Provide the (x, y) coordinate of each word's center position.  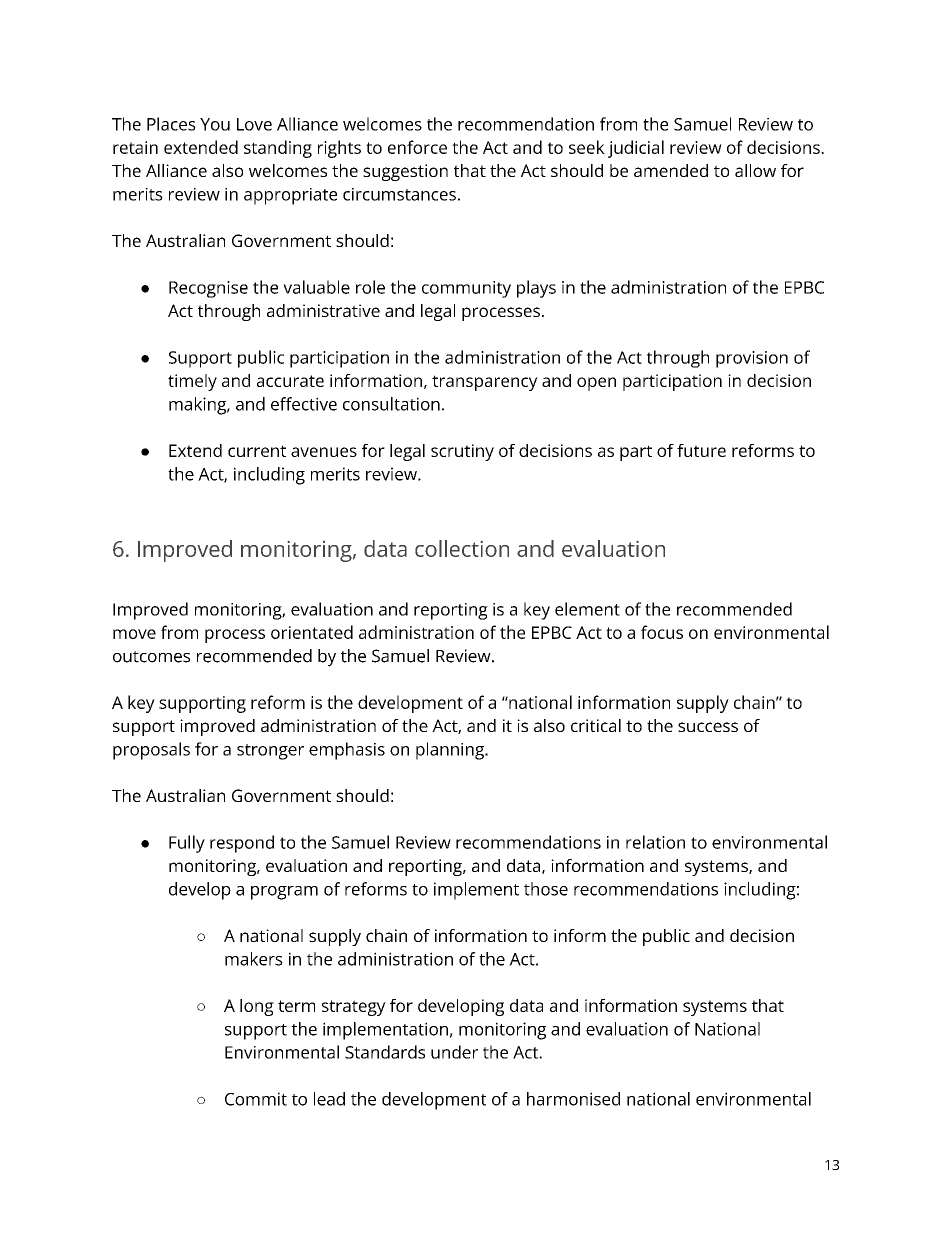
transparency (485, 383)
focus (662, 632)
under (454, 1052)
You (215, 124)
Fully (187, 844)
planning (451, 751)
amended (671, 170)
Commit (256, 1099)
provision (752, 359)
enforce (417, 147)
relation (655, 842)
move (134, 634)
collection (462, 548)
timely (192, 382)
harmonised (573, 1099)
